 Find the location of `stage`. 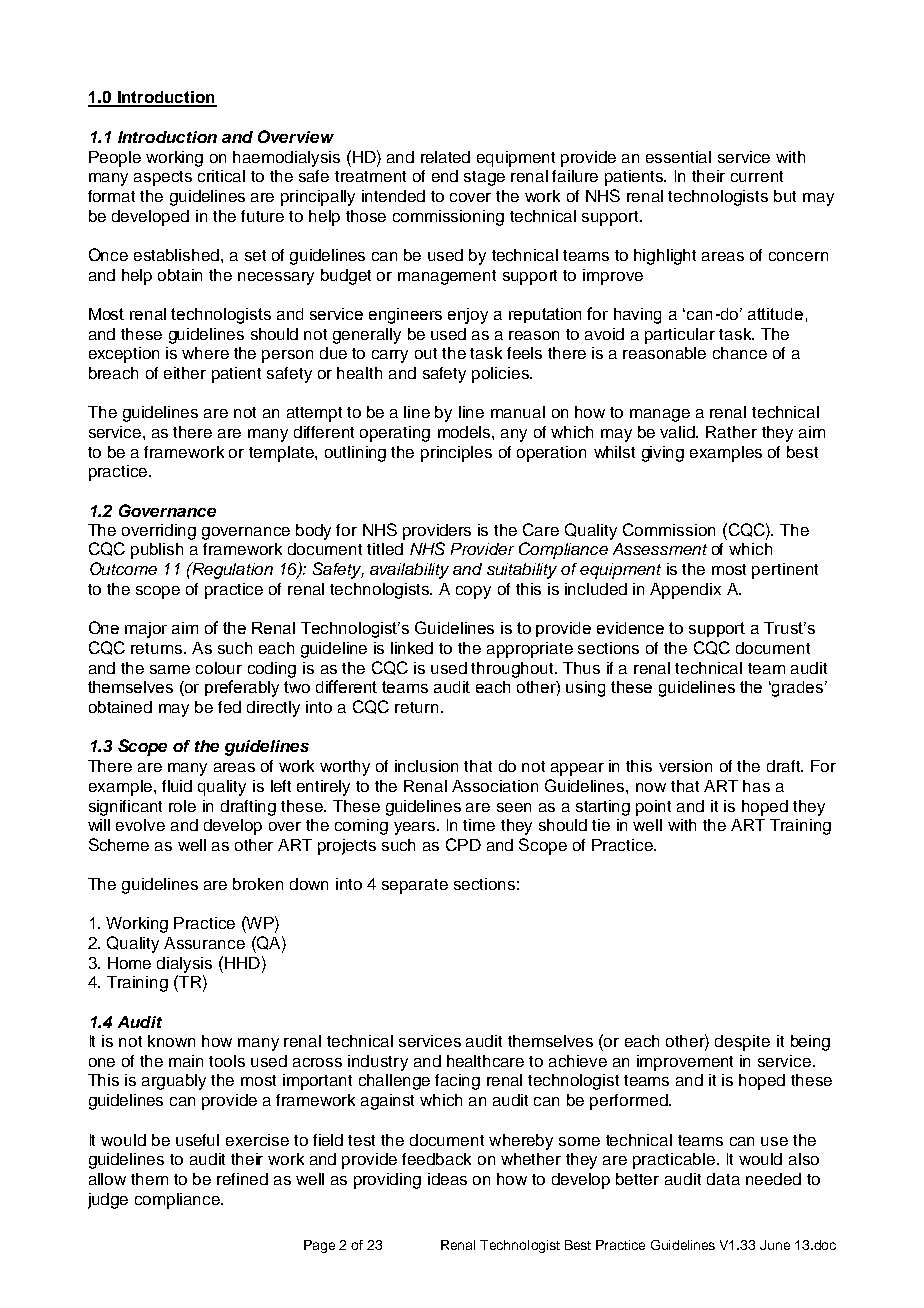

stage is located at coordinates (484, 178).
